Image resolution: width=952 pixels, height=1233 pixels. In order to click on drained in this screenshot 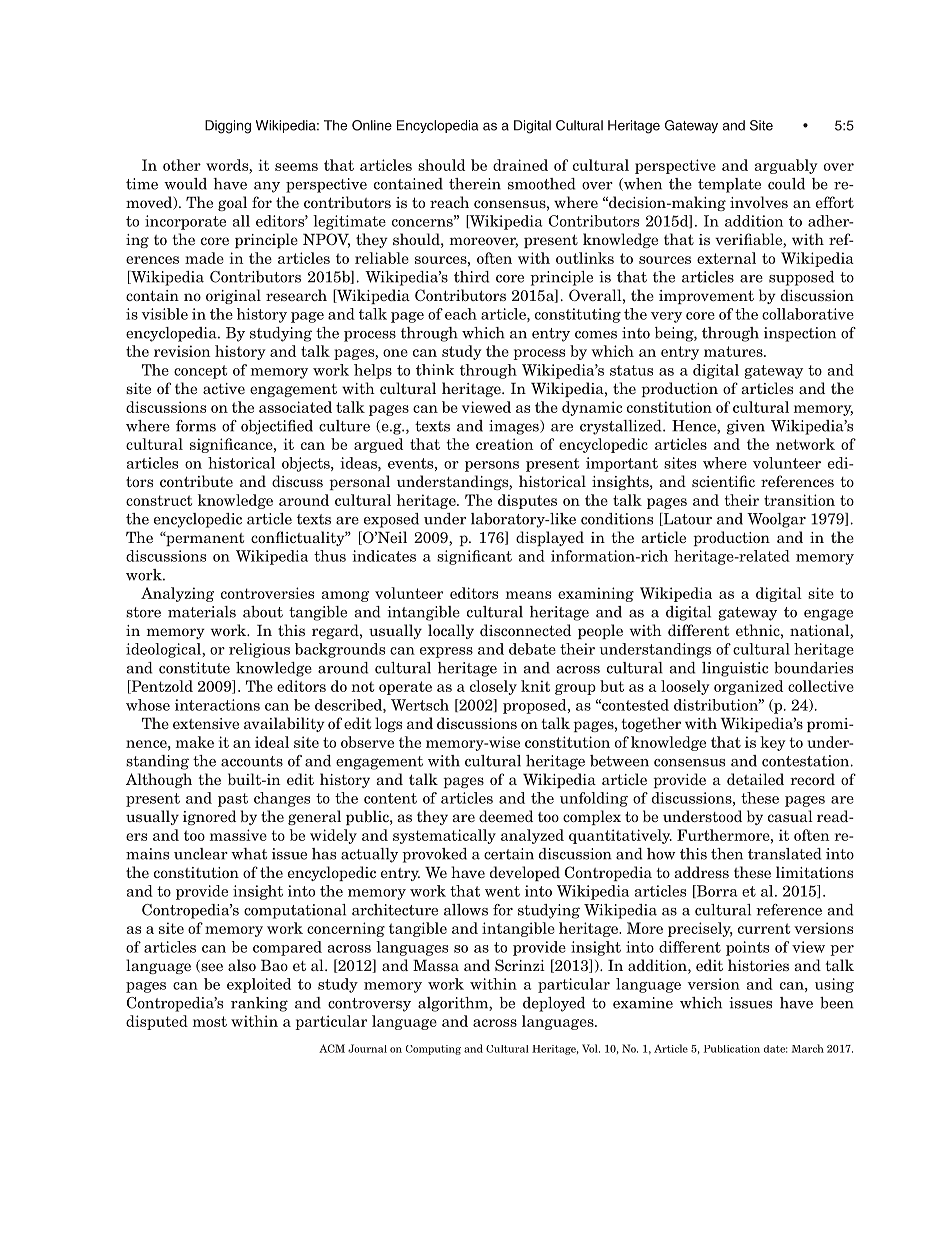, I will do `click(520, 165)`.
